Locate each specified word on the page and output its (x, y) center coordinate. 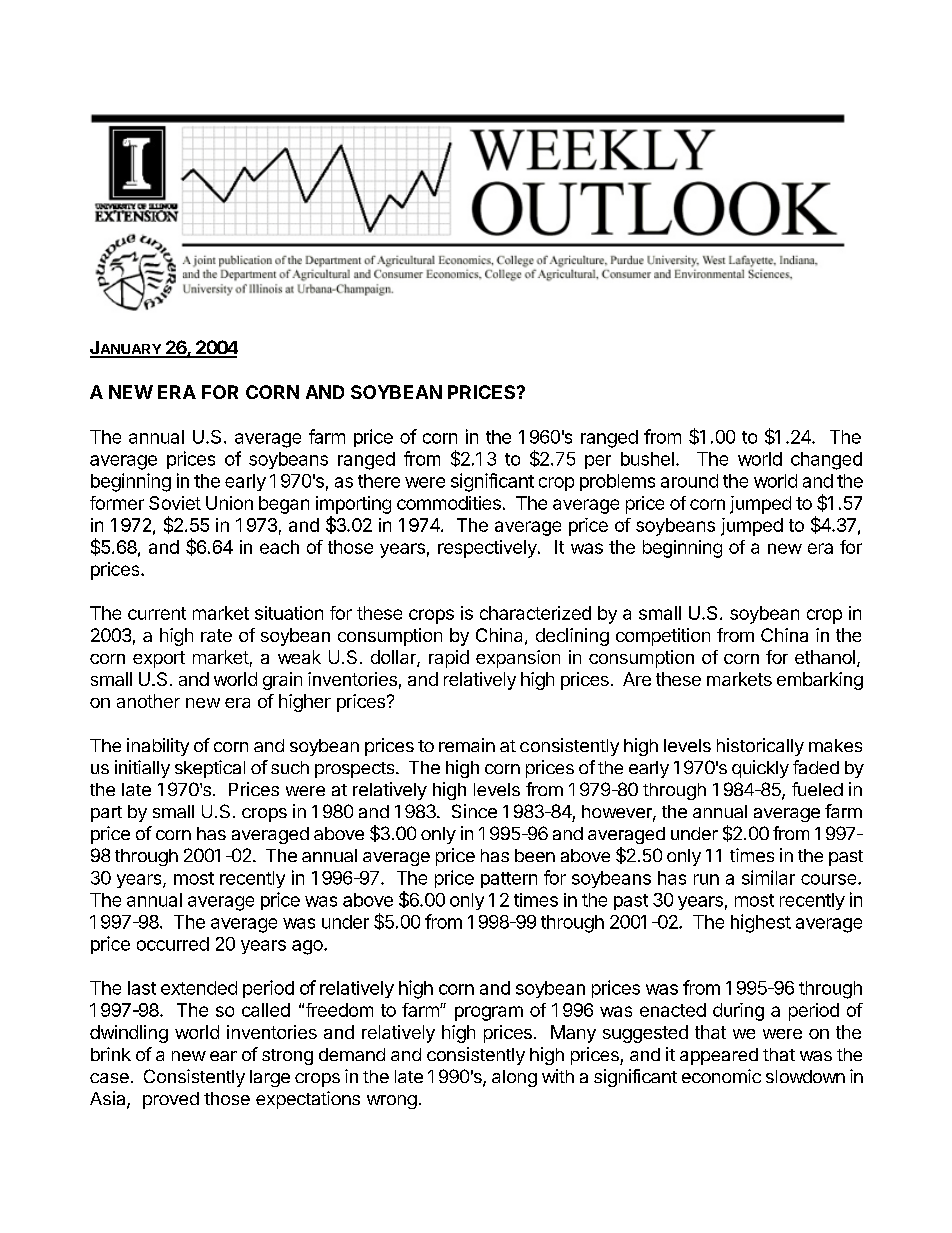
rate (216, 635)
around (689, 481)
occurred (173, 944)
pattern (509, 880)
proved (171, 1100)
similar (768, 877)
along (514, 1078)
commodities (449, 503)
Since (474, 811)
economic (721, 1076)
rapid (449, 659)
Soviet (175, 503)
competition (663, 637)
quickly (760, 769)
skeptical (210, 769)
